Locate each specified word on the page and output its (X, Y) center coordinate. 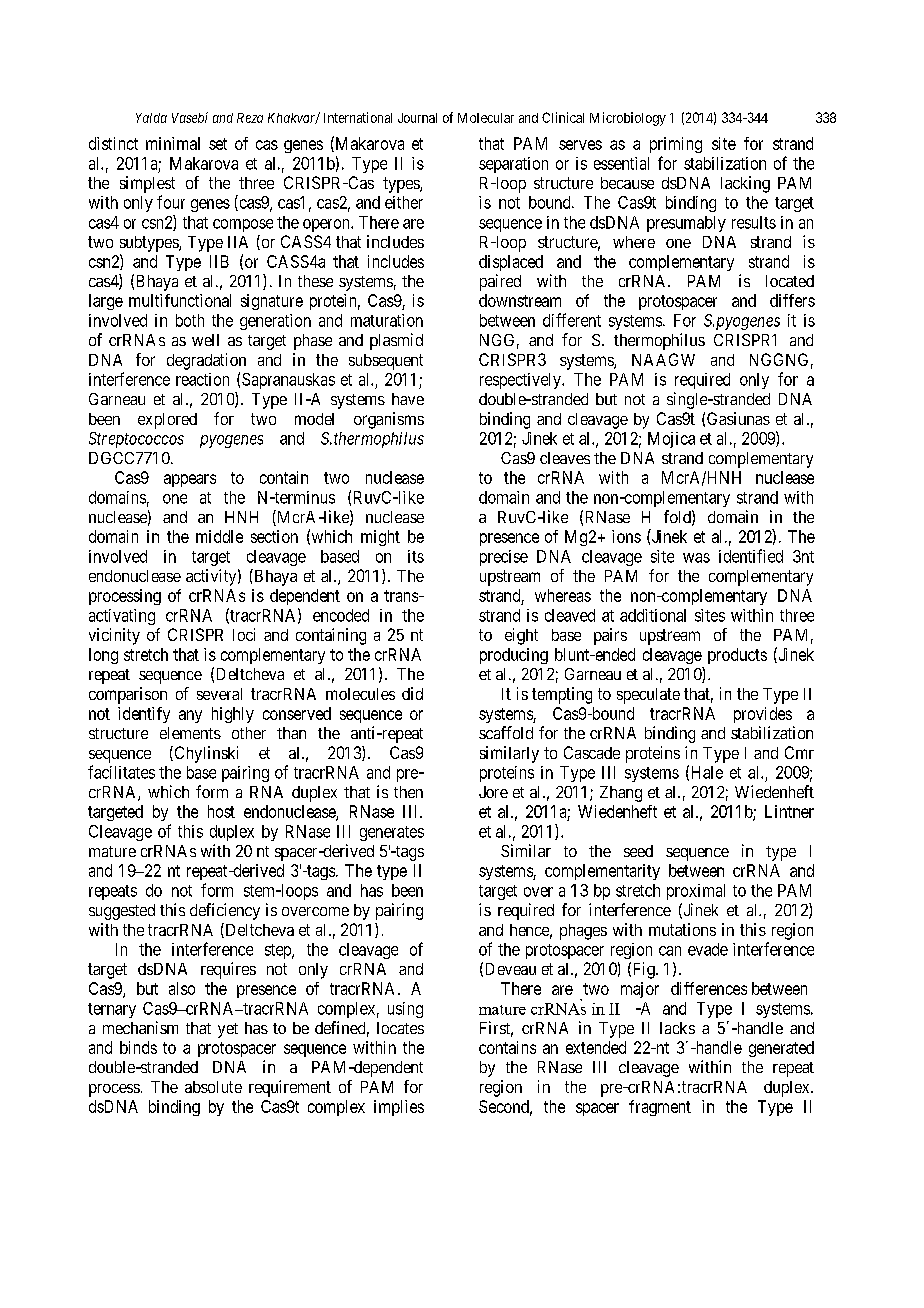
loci (244, 634)
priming (676, 145)
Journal (417, 118)
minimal (173, 143)
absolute (213, 1087)
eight (521, 636)
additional (653, 615)
